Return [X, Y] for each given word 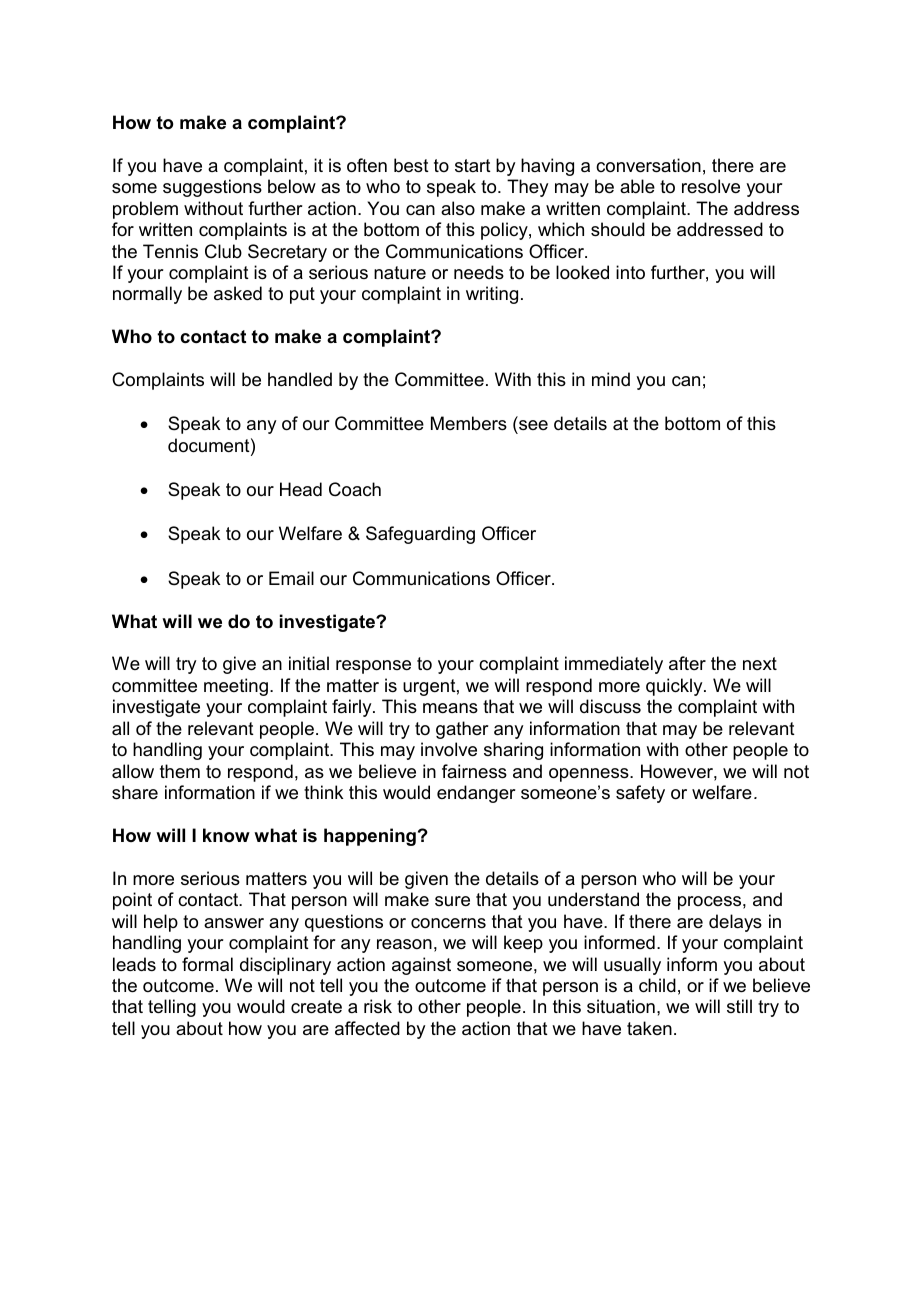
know [226, 835]
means [450, 708]
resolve [711, 186]
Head [301, 489]
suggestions [212, 188]
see [533, 425]
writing [492, 295]
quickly [675, 687]
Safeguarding [420, 535]
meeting [236, 687]
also [458, 208]
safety [640, 794]
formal [207, 964]
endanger [476, 794]
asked [238, 293]
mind [611, 379]
